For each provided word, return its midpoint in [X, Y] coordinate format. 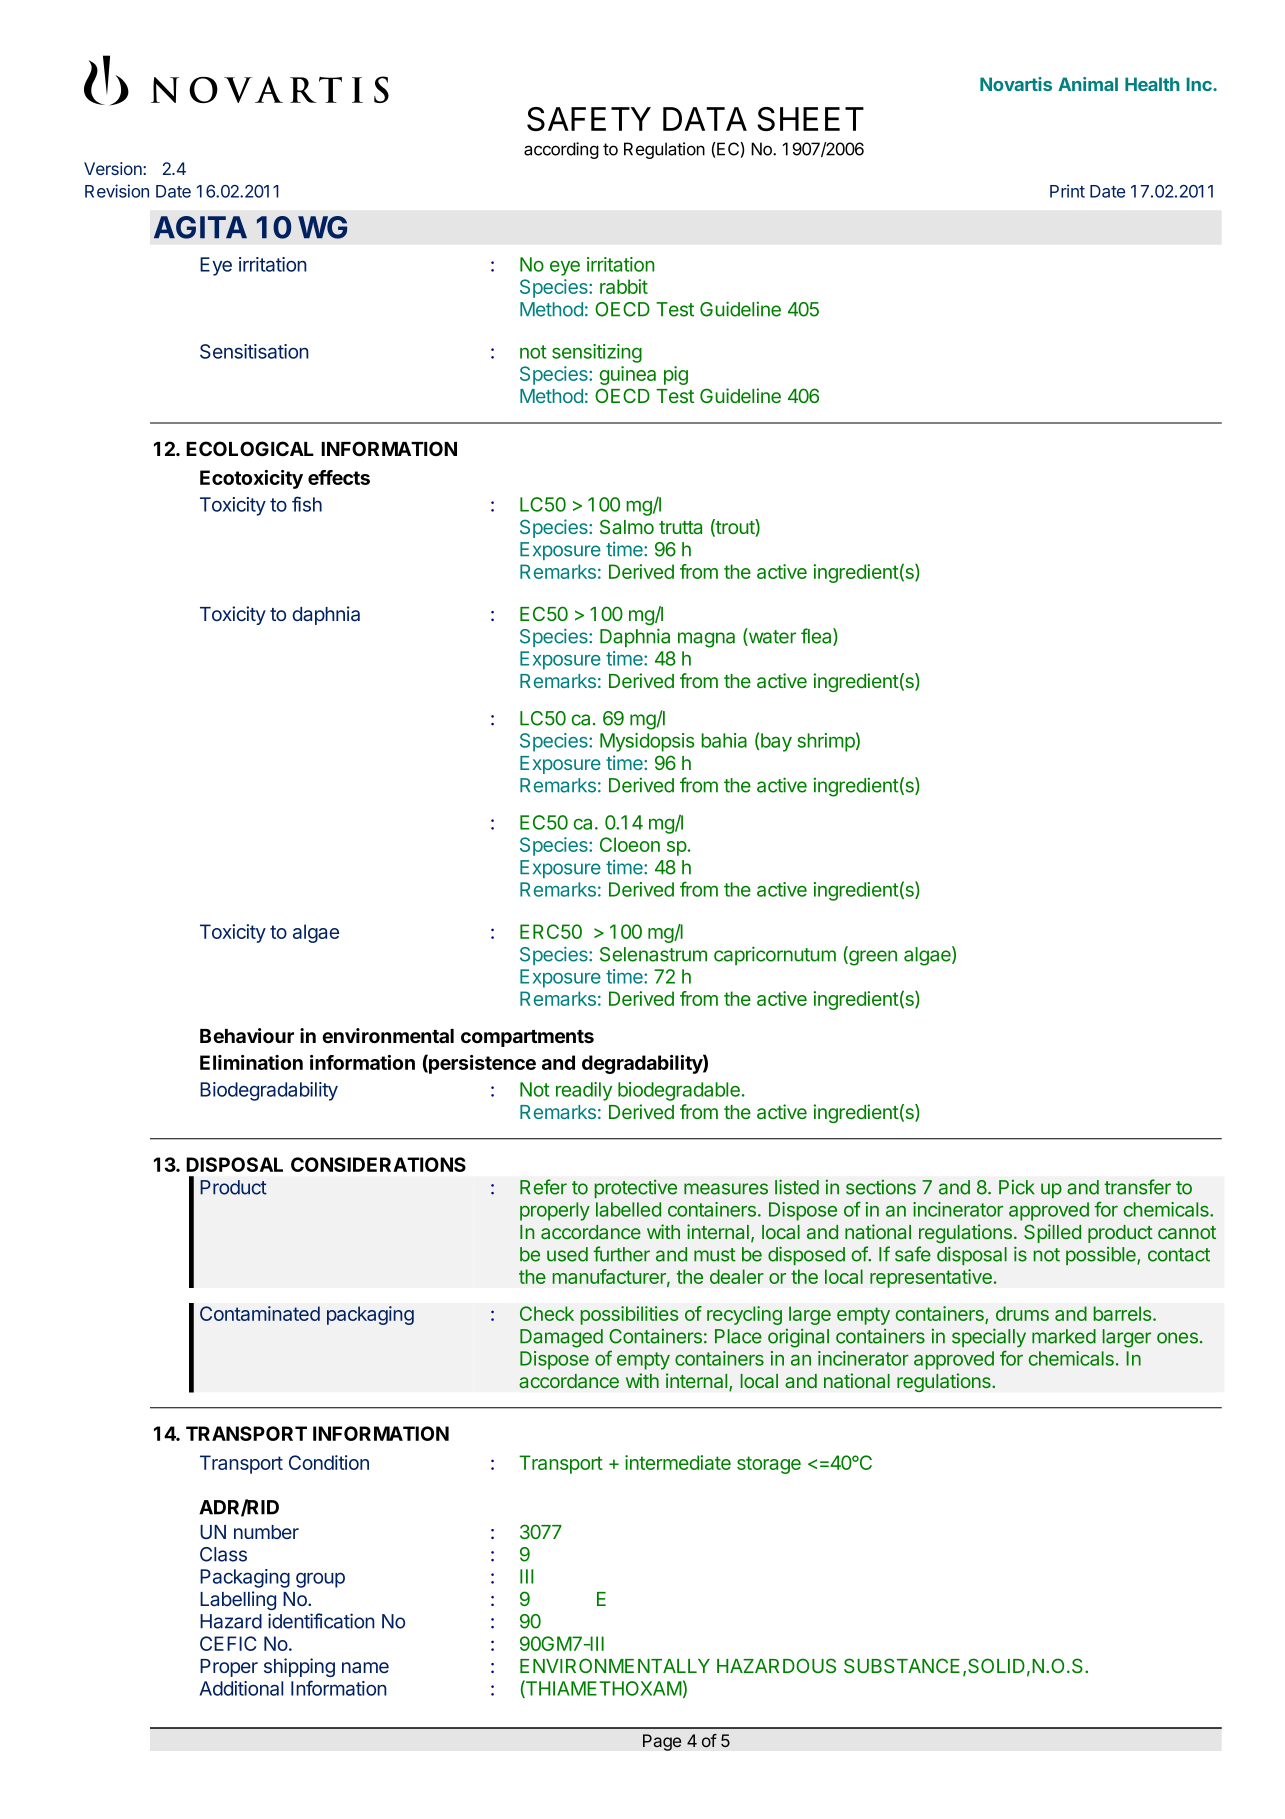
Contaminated [260, 1313]
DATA [705, 119]
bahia [724, 740]
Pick [1017, 1187]
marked [1064, 1336]
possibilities [629, 1315]
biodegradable [679, 1091]
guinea [627, 375]
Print [1067, 191]
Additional [241, 1688]
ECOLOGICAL [250, 448]
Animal [1088, 84]
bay [776, 742]
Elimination [251, 1062]
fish [307, 504]
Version [114, 168]
